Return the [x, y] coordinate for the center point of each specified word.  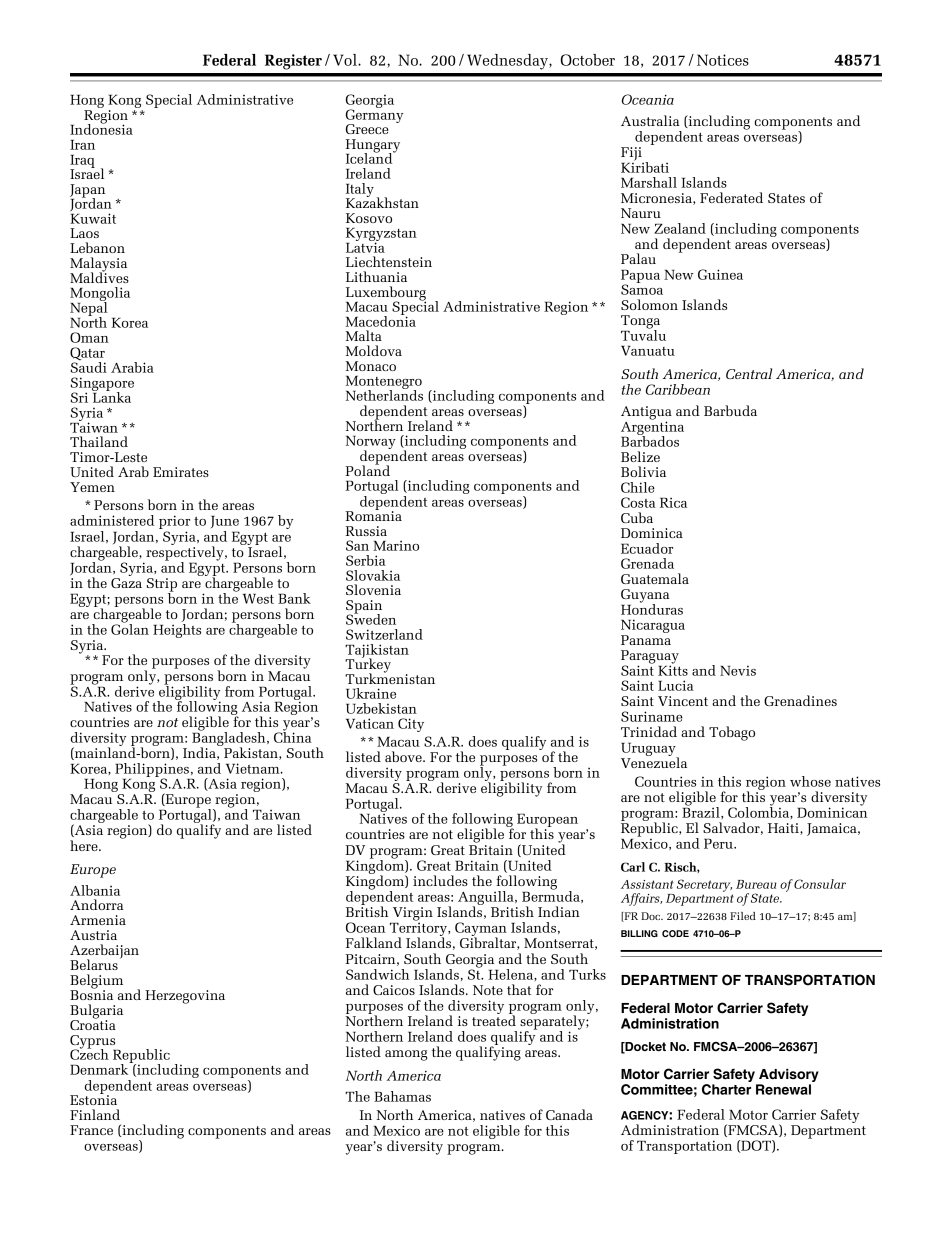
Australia [650, 120]
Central [749, 373]
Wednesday [508, 62]
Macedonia [381, 320]
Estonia [93, 1099]
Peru [719, 843]
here [85, 845]
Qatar [87, 355]
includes [440, 880]
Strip [162, 586]
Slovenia [373, 589]
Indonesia [101, 128]
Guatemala [655, 578]
